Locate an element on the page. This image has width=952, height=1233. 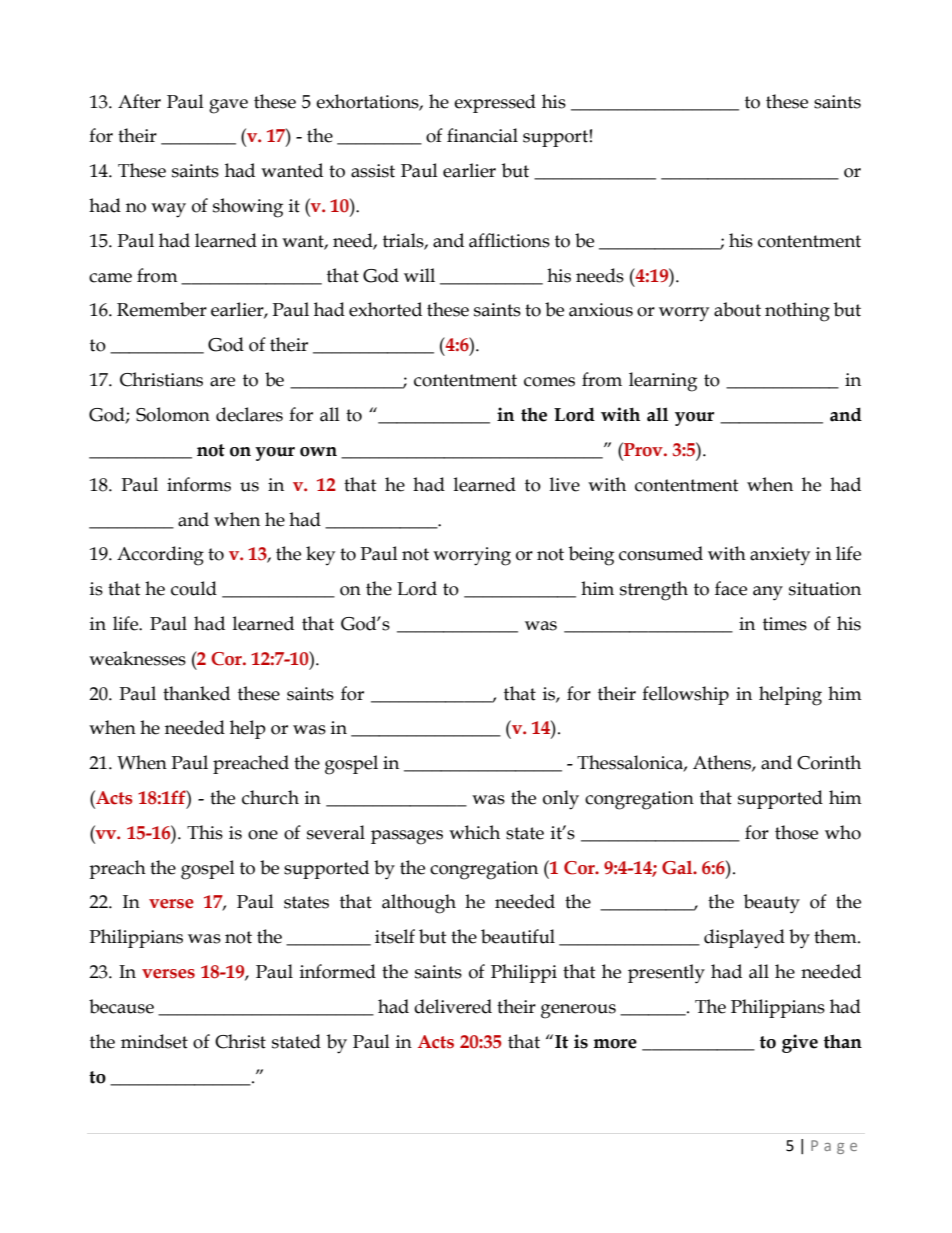
expressed is located at coordinates (495, 103).
